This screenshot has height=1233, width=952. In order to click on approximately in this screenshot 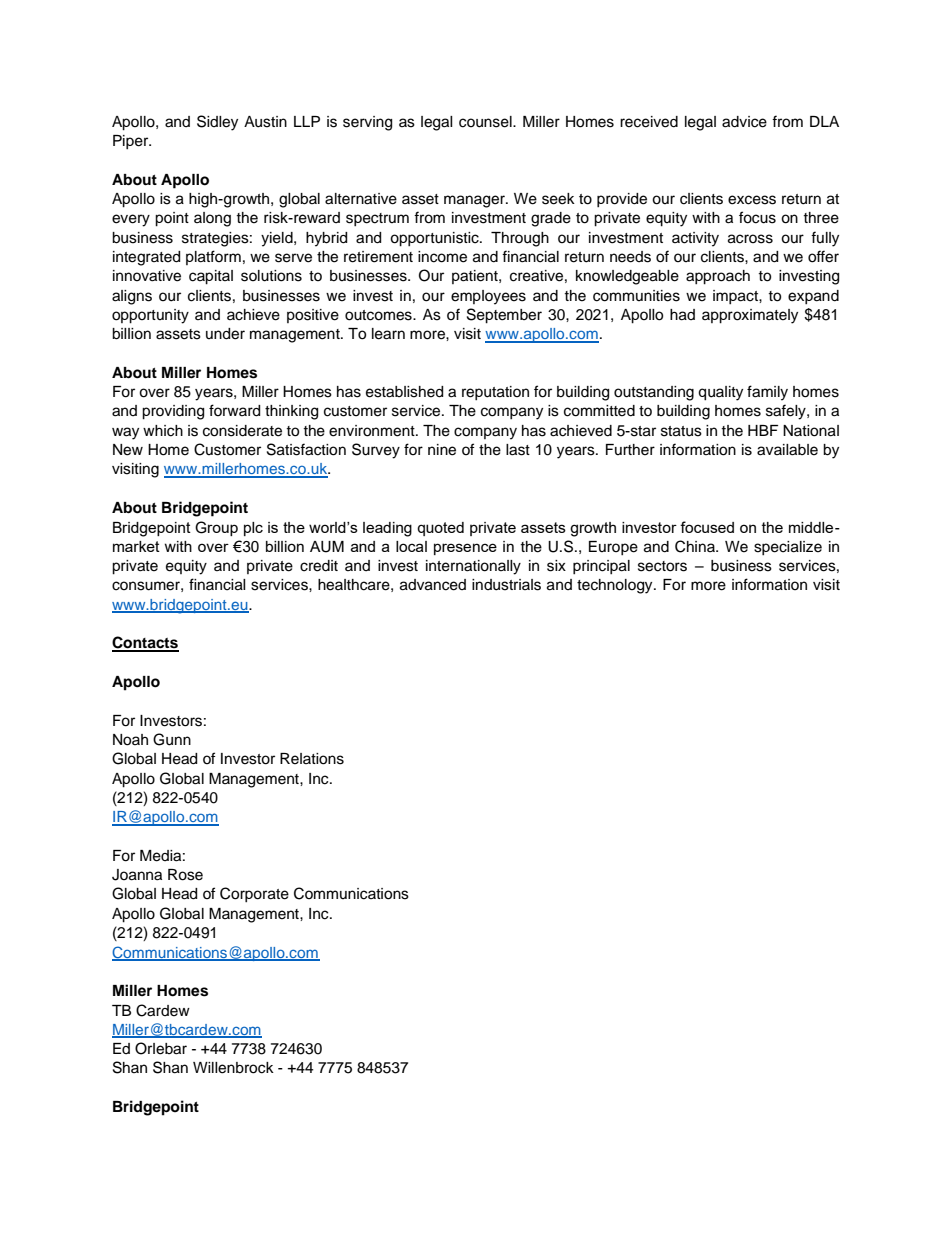, I will do `click(750, 316)`.
